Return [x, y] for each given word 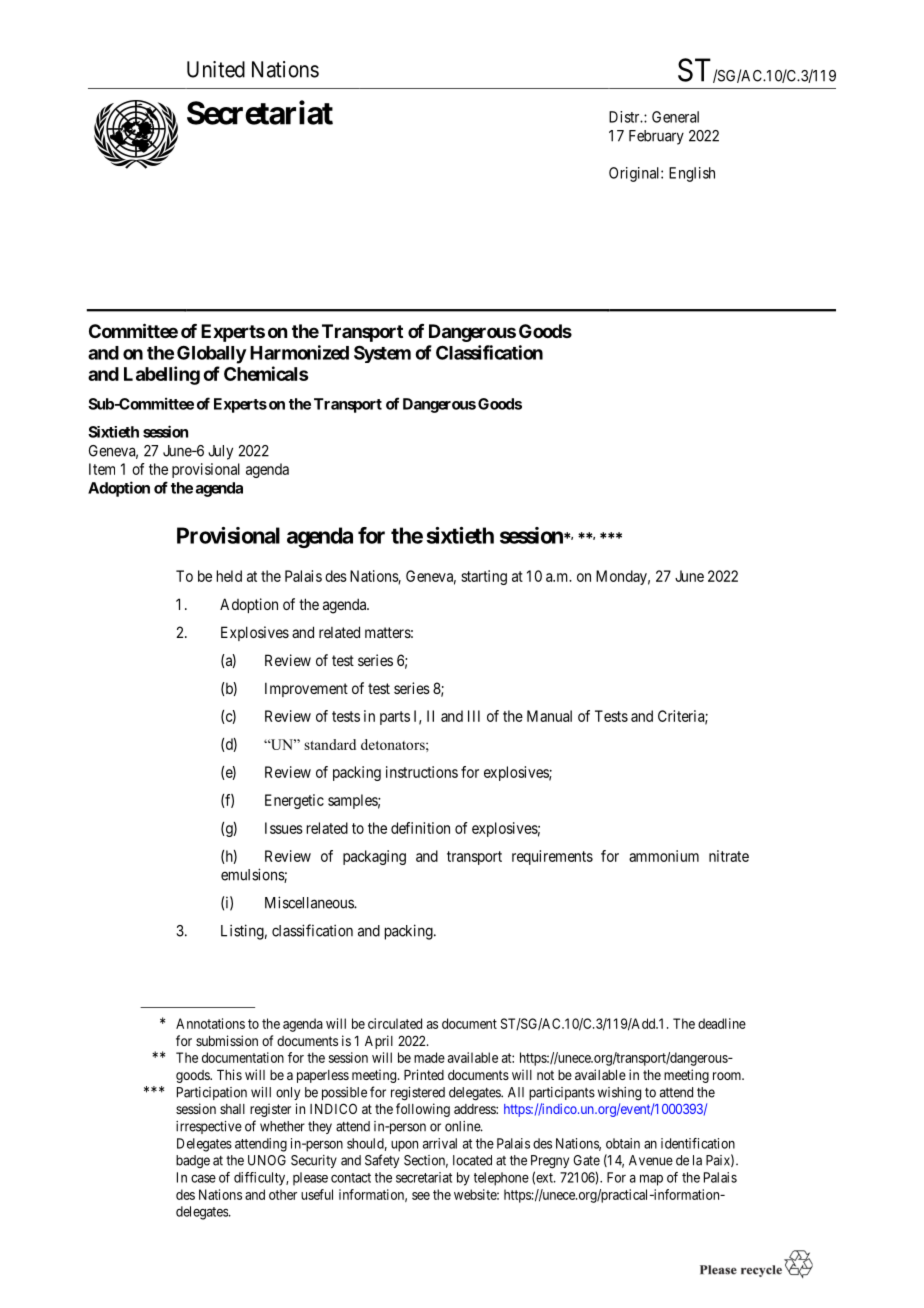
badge [193, 1161]
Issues [284, 828]
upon [404, 1146]
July [220, 452]
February [656, 137]
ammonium [664, 856]
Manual [549, 716]
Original [635, 174]
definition [420, 828]
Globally [212, 354]
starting [484, 577]
